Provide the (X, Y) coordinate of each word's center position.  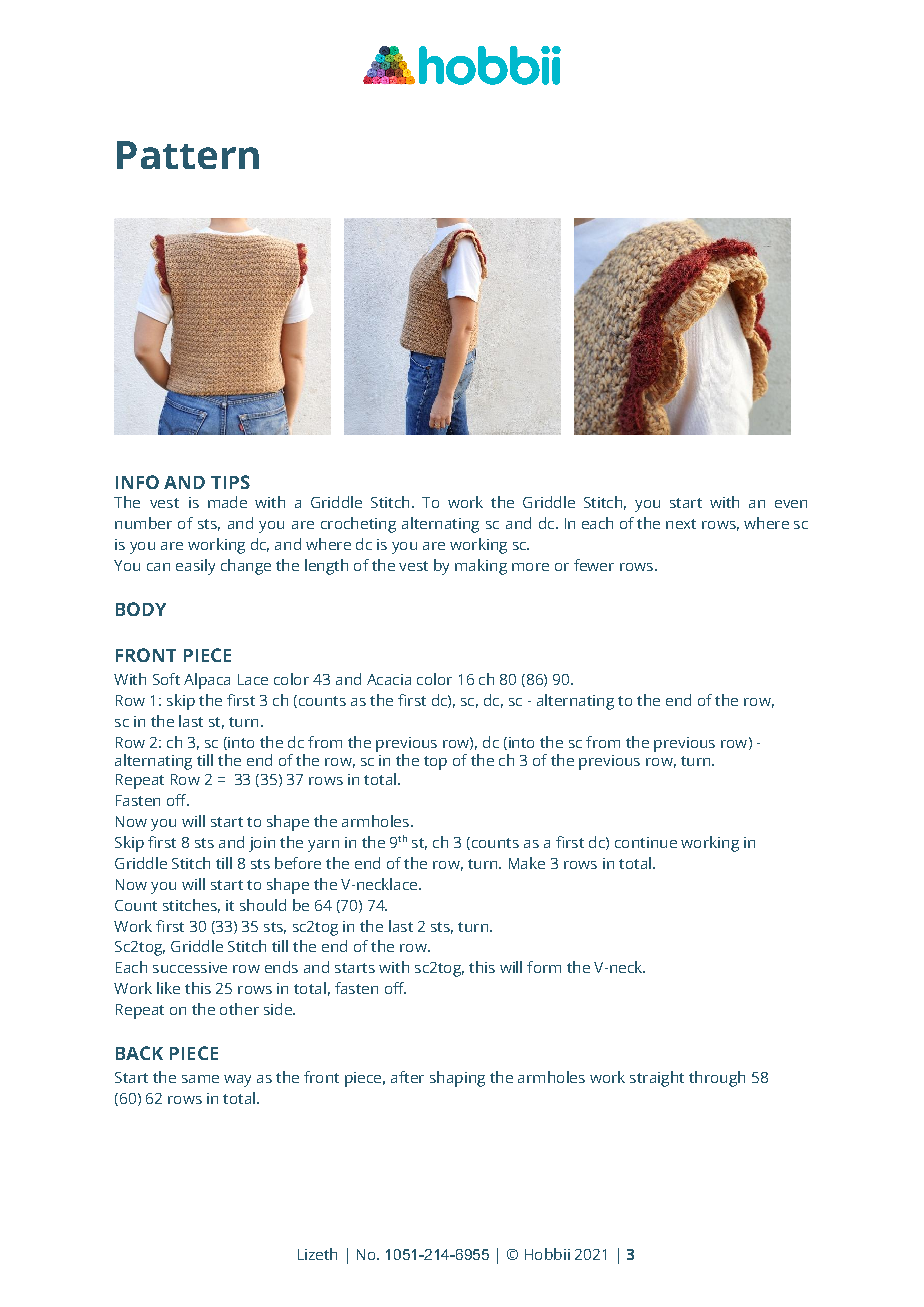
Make (527, 863)
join (262, 844)
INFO (137, 482)
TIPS (230, 482)
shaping (457, 1079)
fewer (594, 565)
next (681, 524)
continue (646, 842)
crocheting (358, 525)
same (200, 1079)
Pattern (188, 155)
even (791, 504)
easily (195, 567)
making (481, 567)
